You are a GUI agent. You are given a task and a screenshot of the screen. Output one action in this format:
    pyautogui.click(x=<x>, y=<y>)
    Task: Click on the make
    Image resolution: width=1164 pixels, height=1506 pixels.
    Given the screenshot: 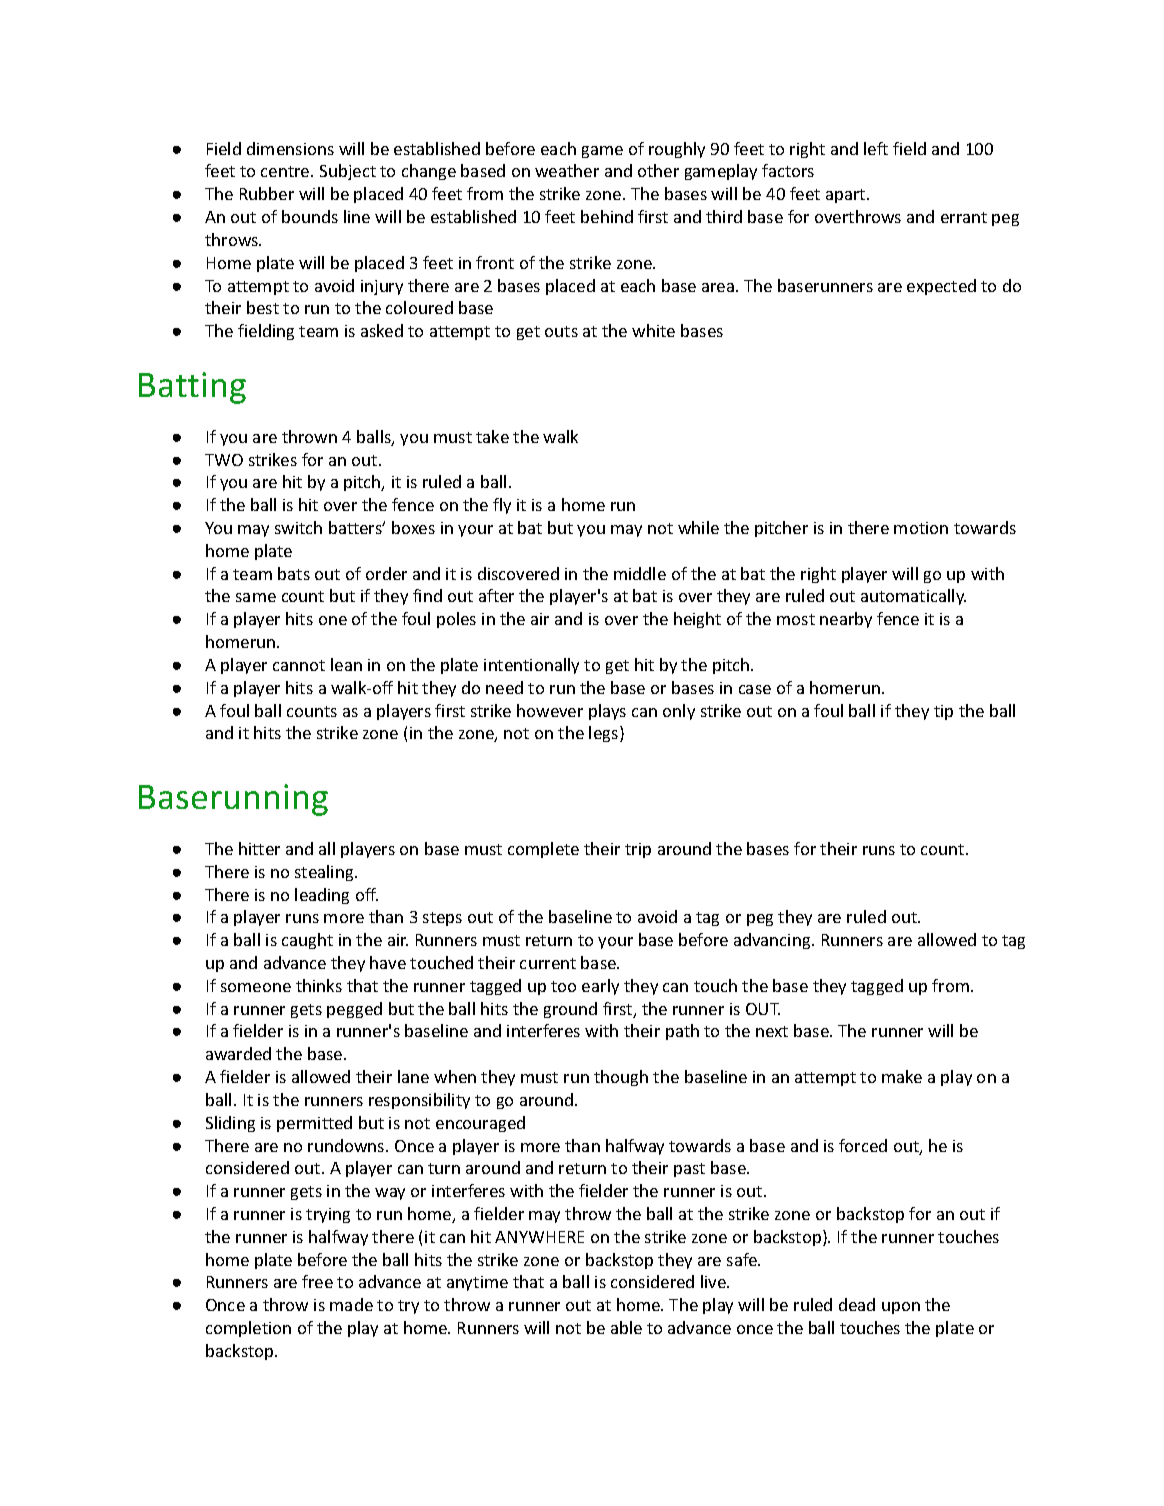 What is the action you would take?
    pyautogui.click(x=902, y=1076)
